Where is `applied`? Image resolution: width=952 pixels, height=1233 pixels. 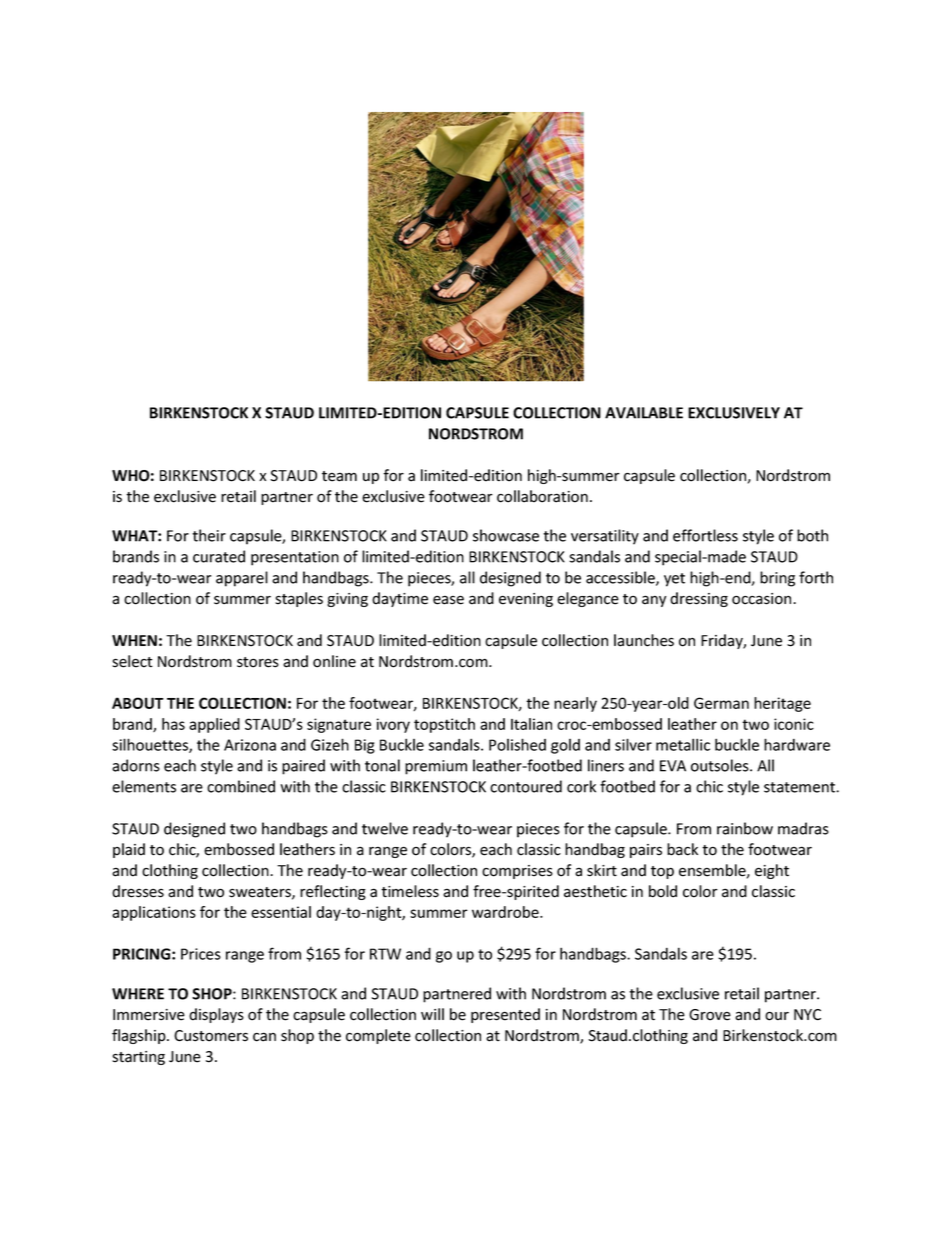
applied is located at coordinates (214, 725).
